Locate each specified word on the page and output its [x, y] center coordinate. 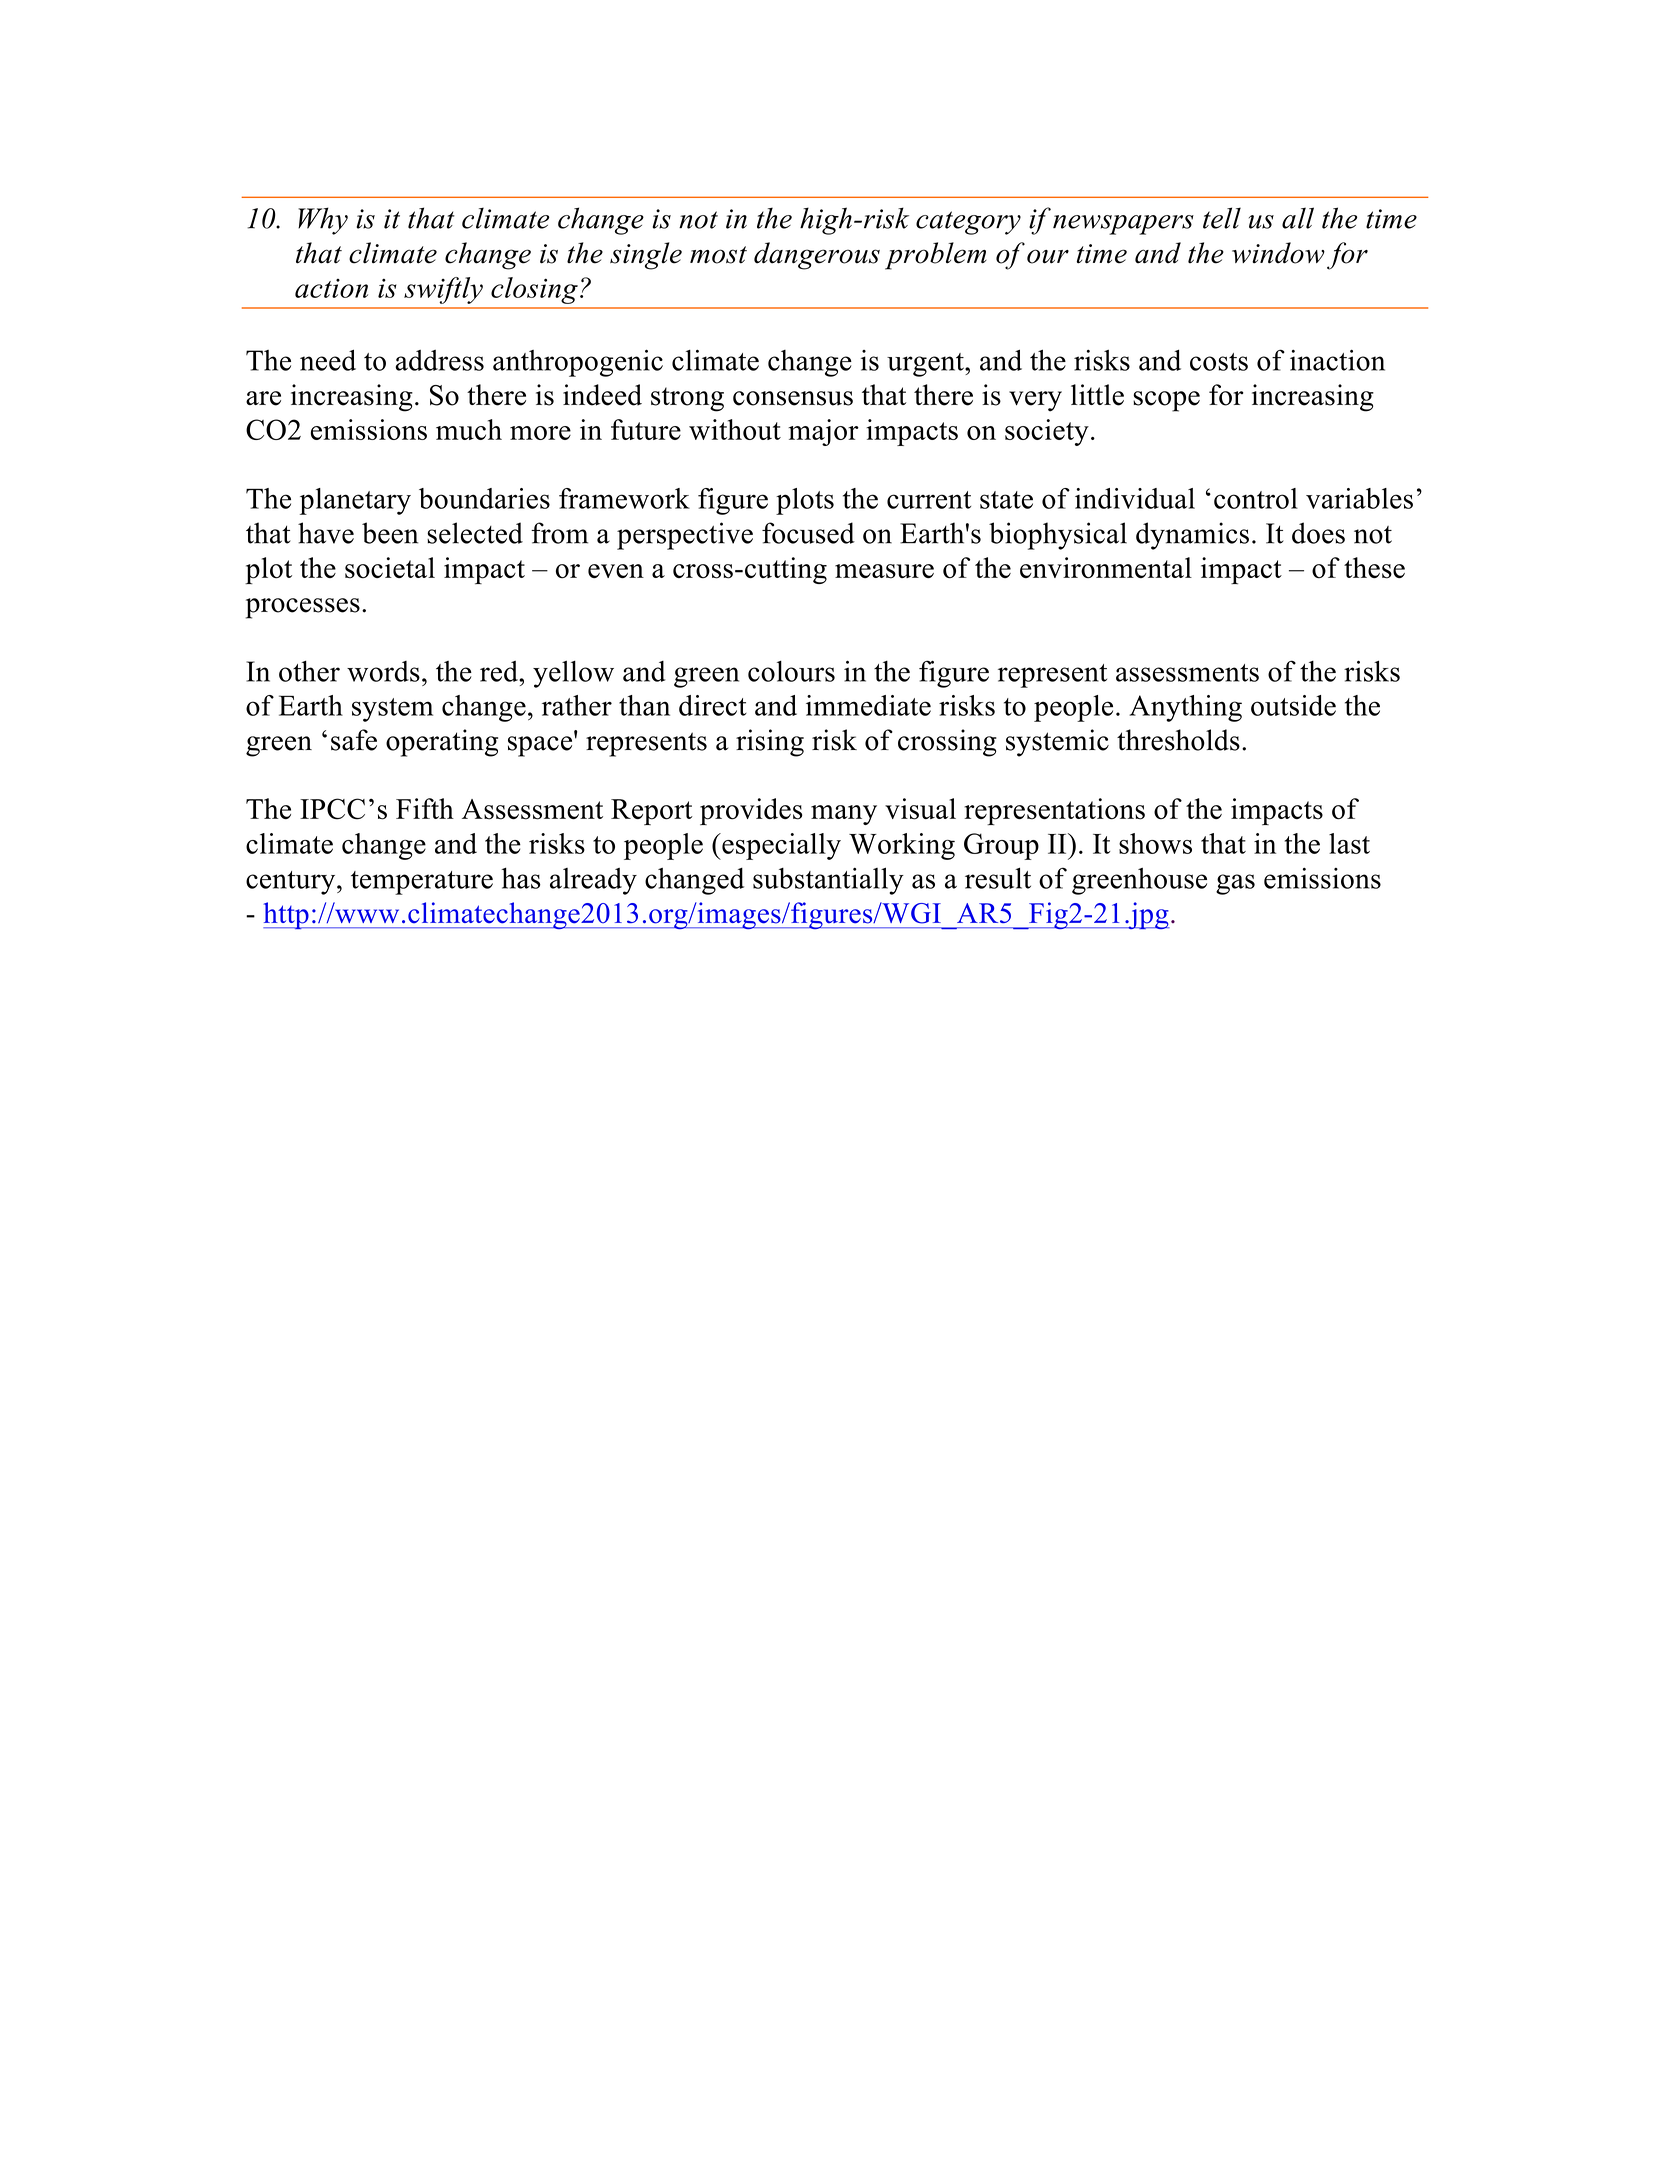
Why [323, 221]
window [1278, 253]
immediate [868, 705]
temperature [422, 883]
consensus [793, 398]
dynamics [1192, 536]
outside [1293, 705]
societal [390, 568]
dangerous [817, 256]
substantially [828, 881]
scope [1166, 401]
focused [808, 533]
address [439, 360]
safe [354, 740]
